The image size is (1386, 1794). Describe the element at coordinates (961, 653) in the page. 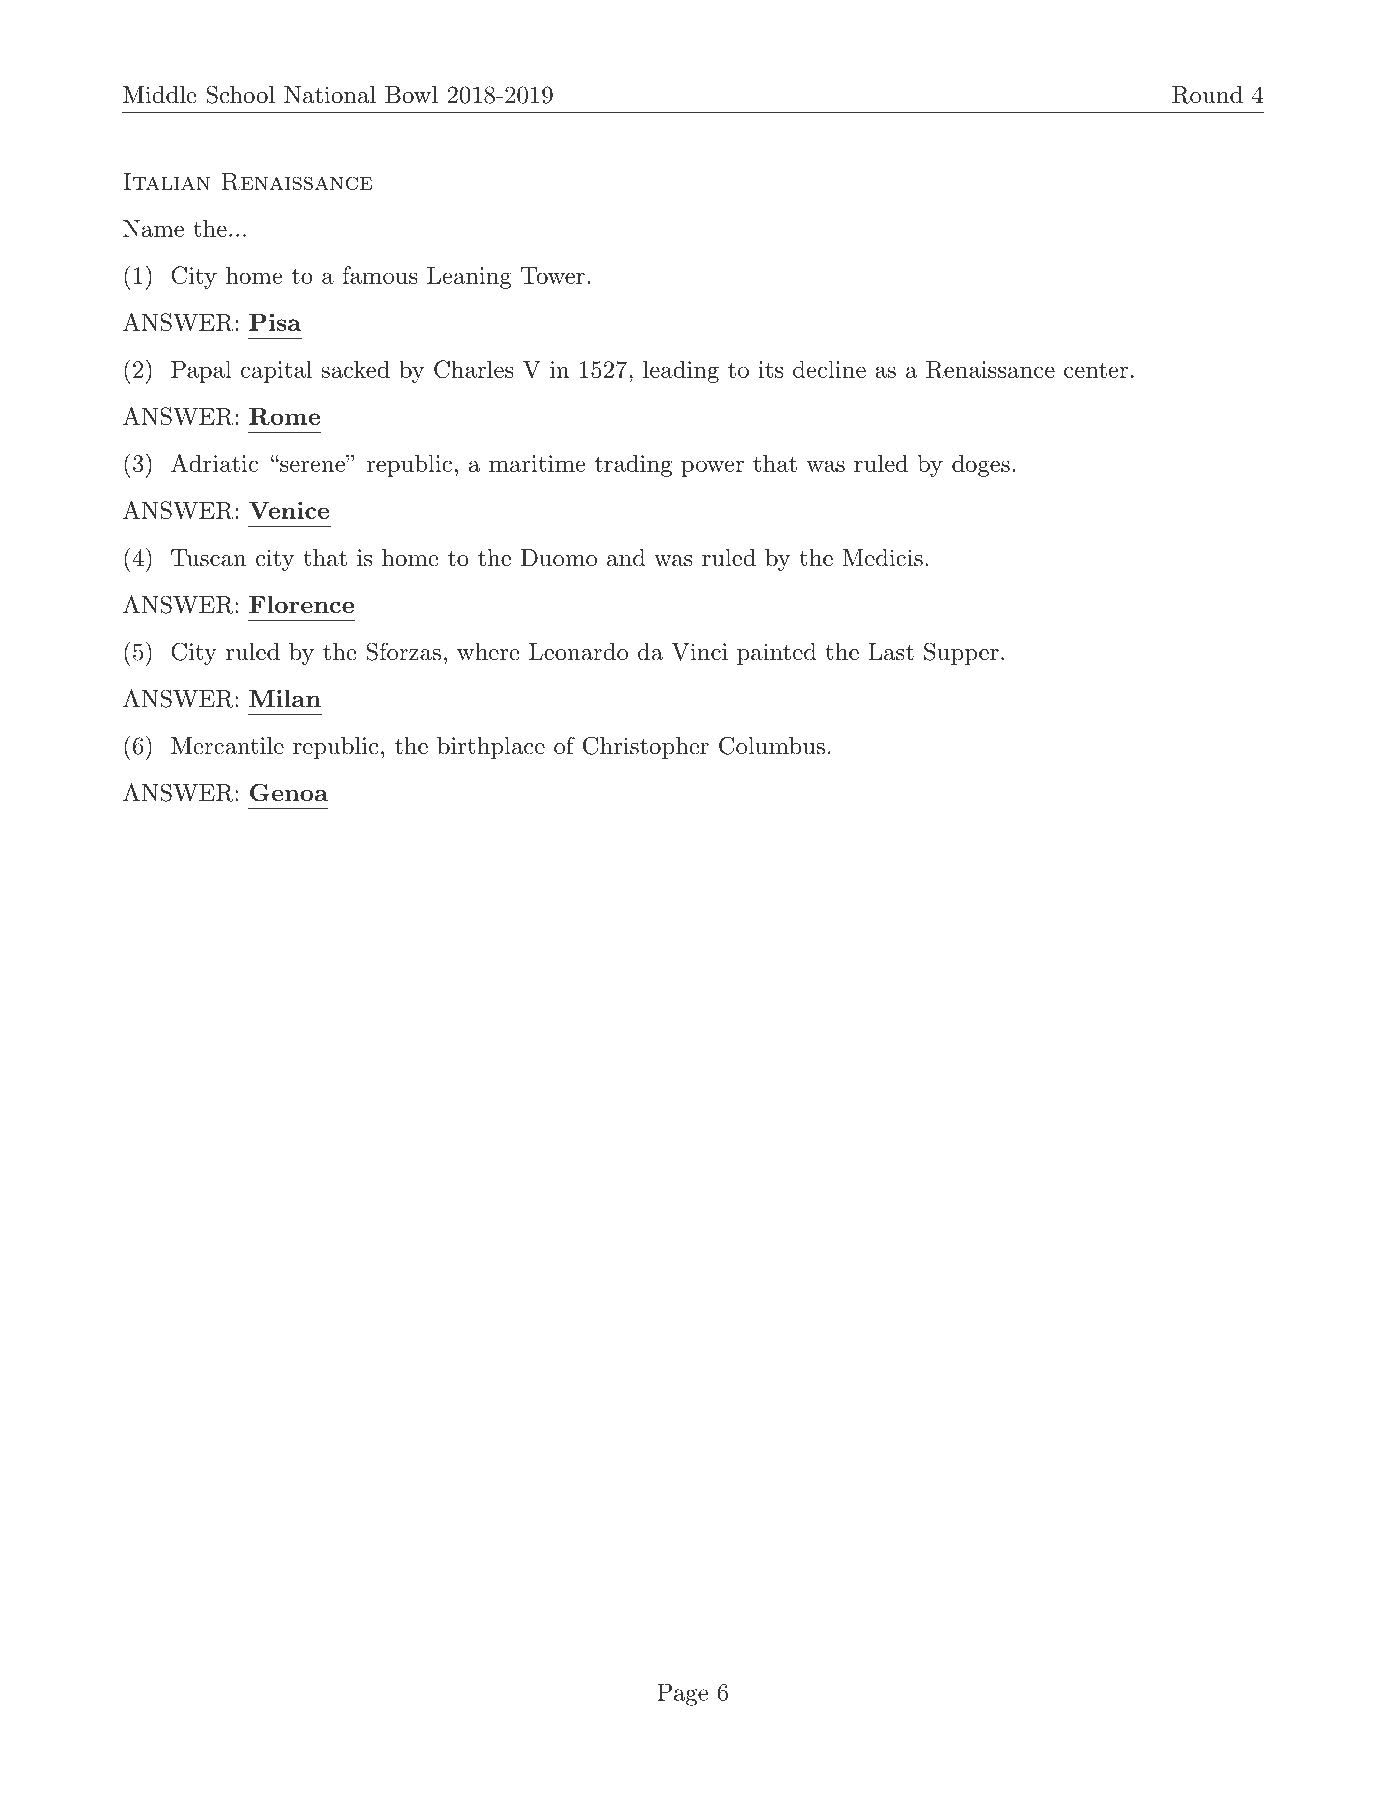

I see `Supper` at that location.
